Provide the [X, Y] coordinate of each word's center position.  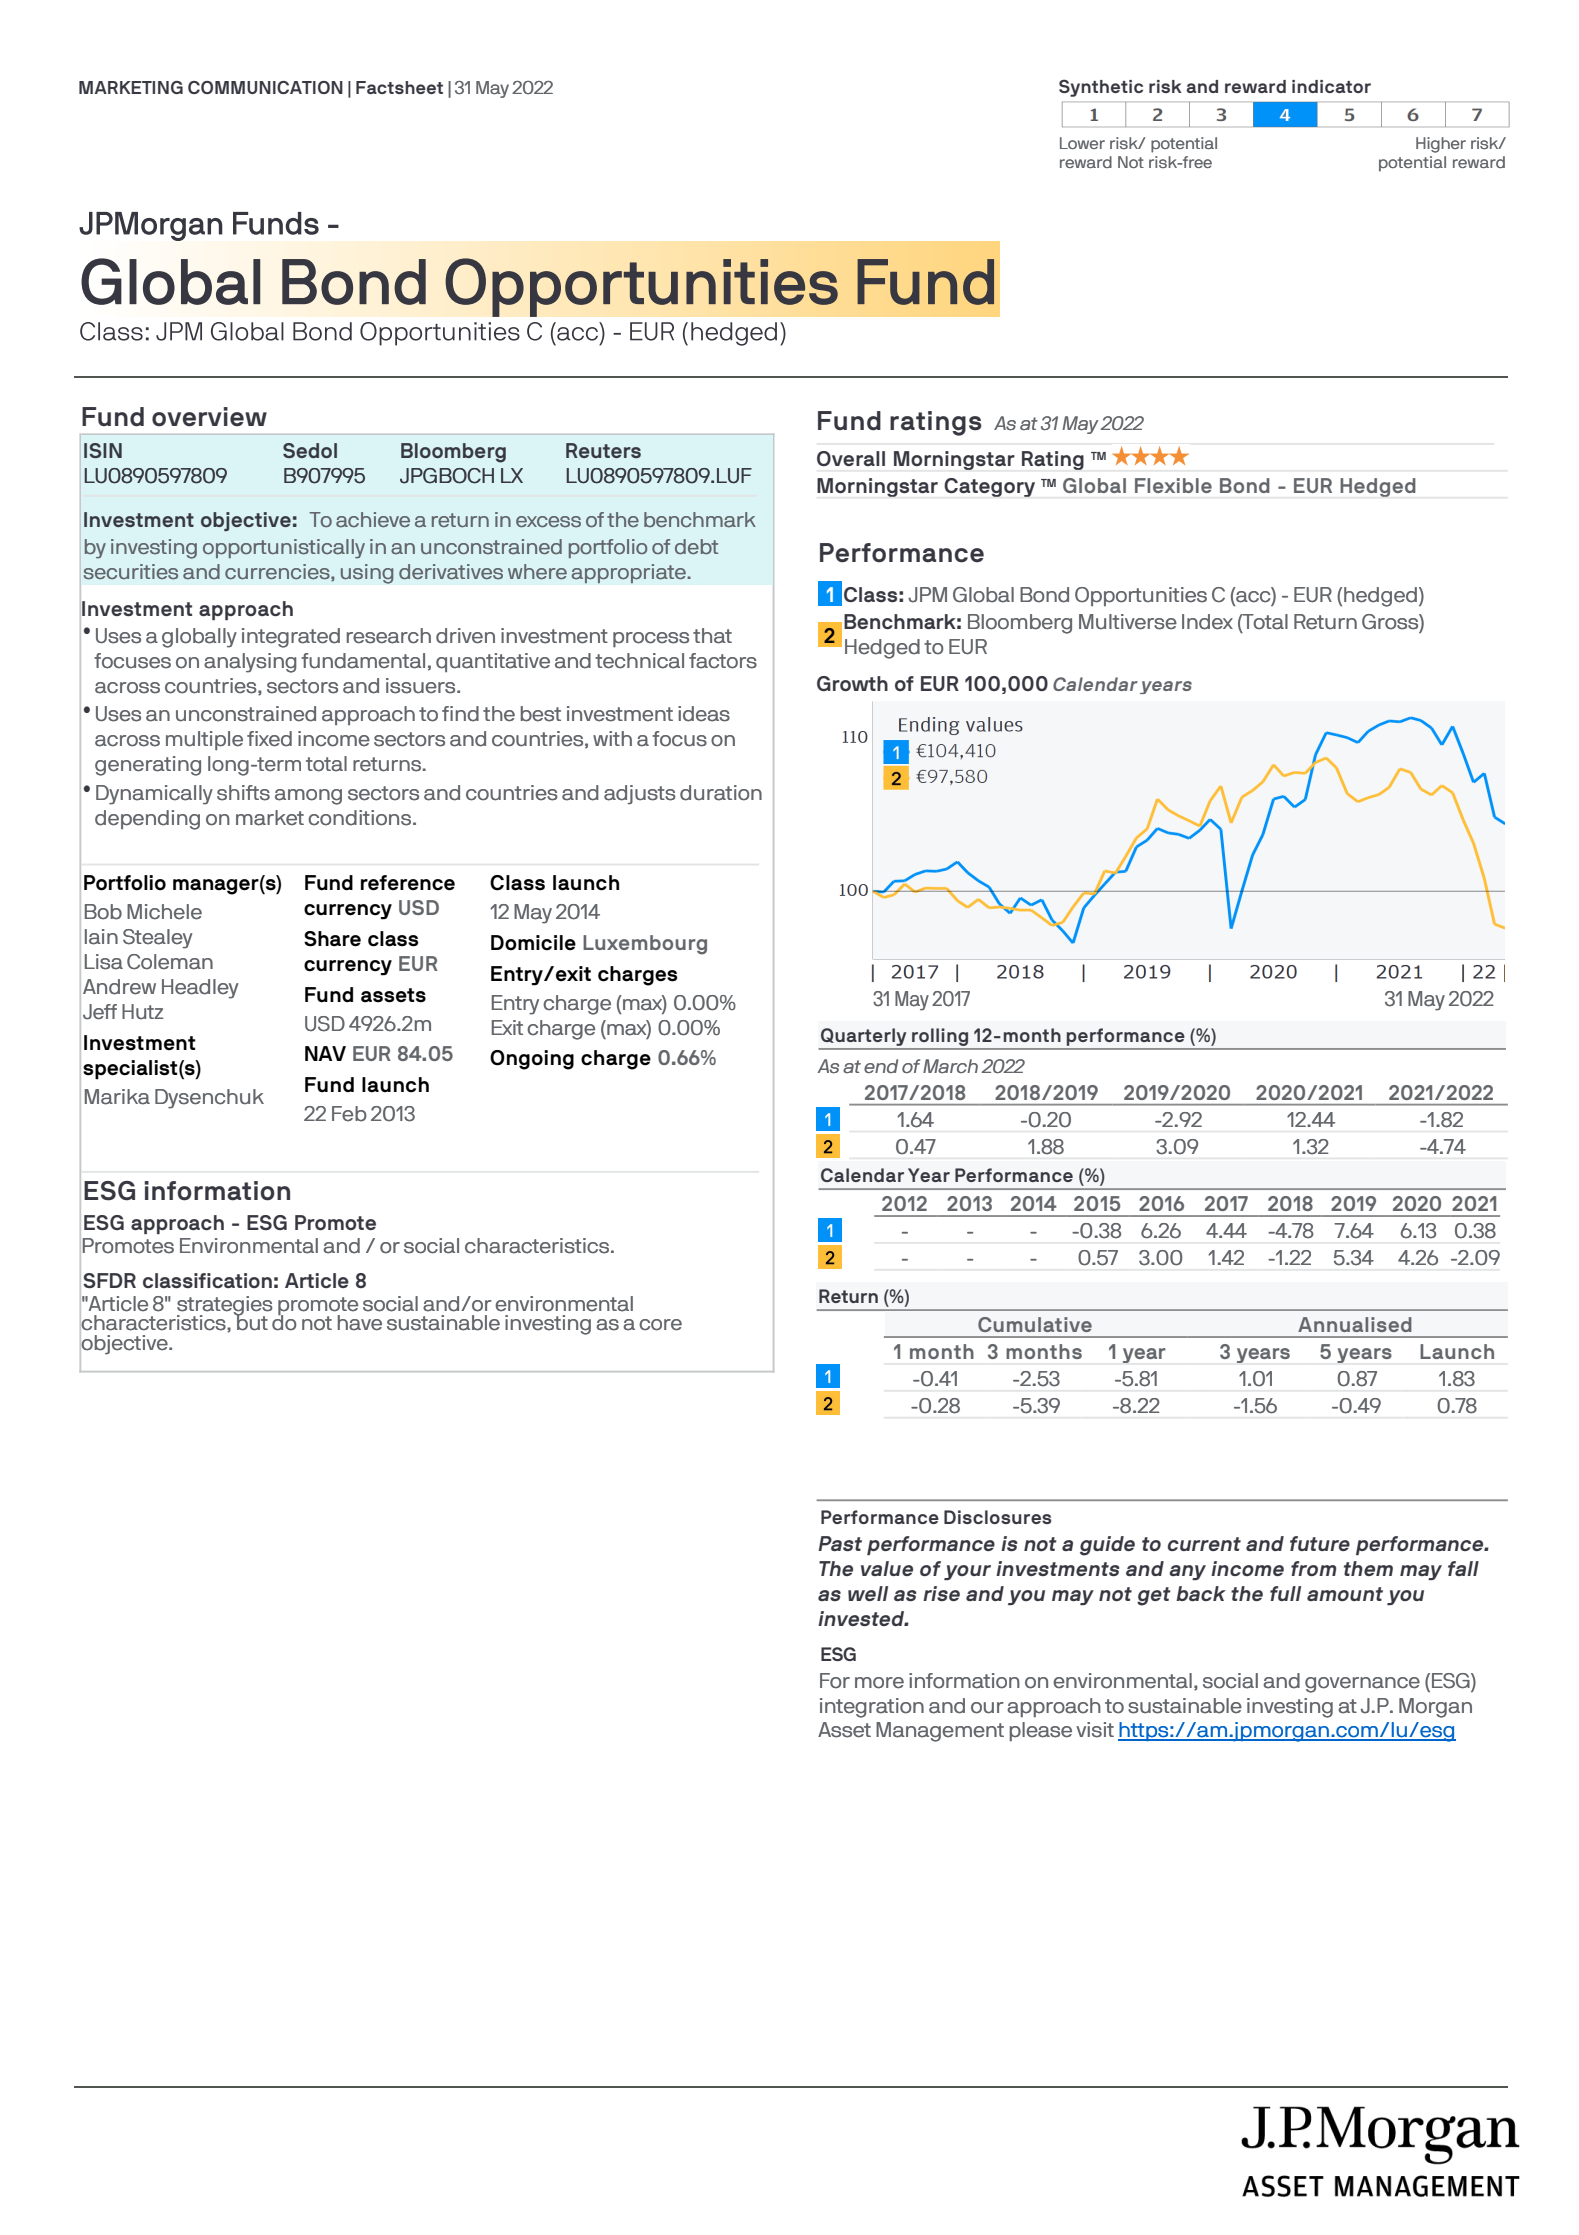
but [251, 1322]
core [660, 1325]
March [950, 1066]
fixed [269, 739]
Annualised [1355, 1324]
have [360, 1323]
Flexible [1173, 485]
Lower [1082, 143]
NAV [325, 1053]
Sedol [310, 450]
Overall [851, 458]
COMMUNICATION [265, 87]
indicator [1331, 86]
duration [721, 793]
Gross [1391, 622]
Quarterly [863, 1037]
